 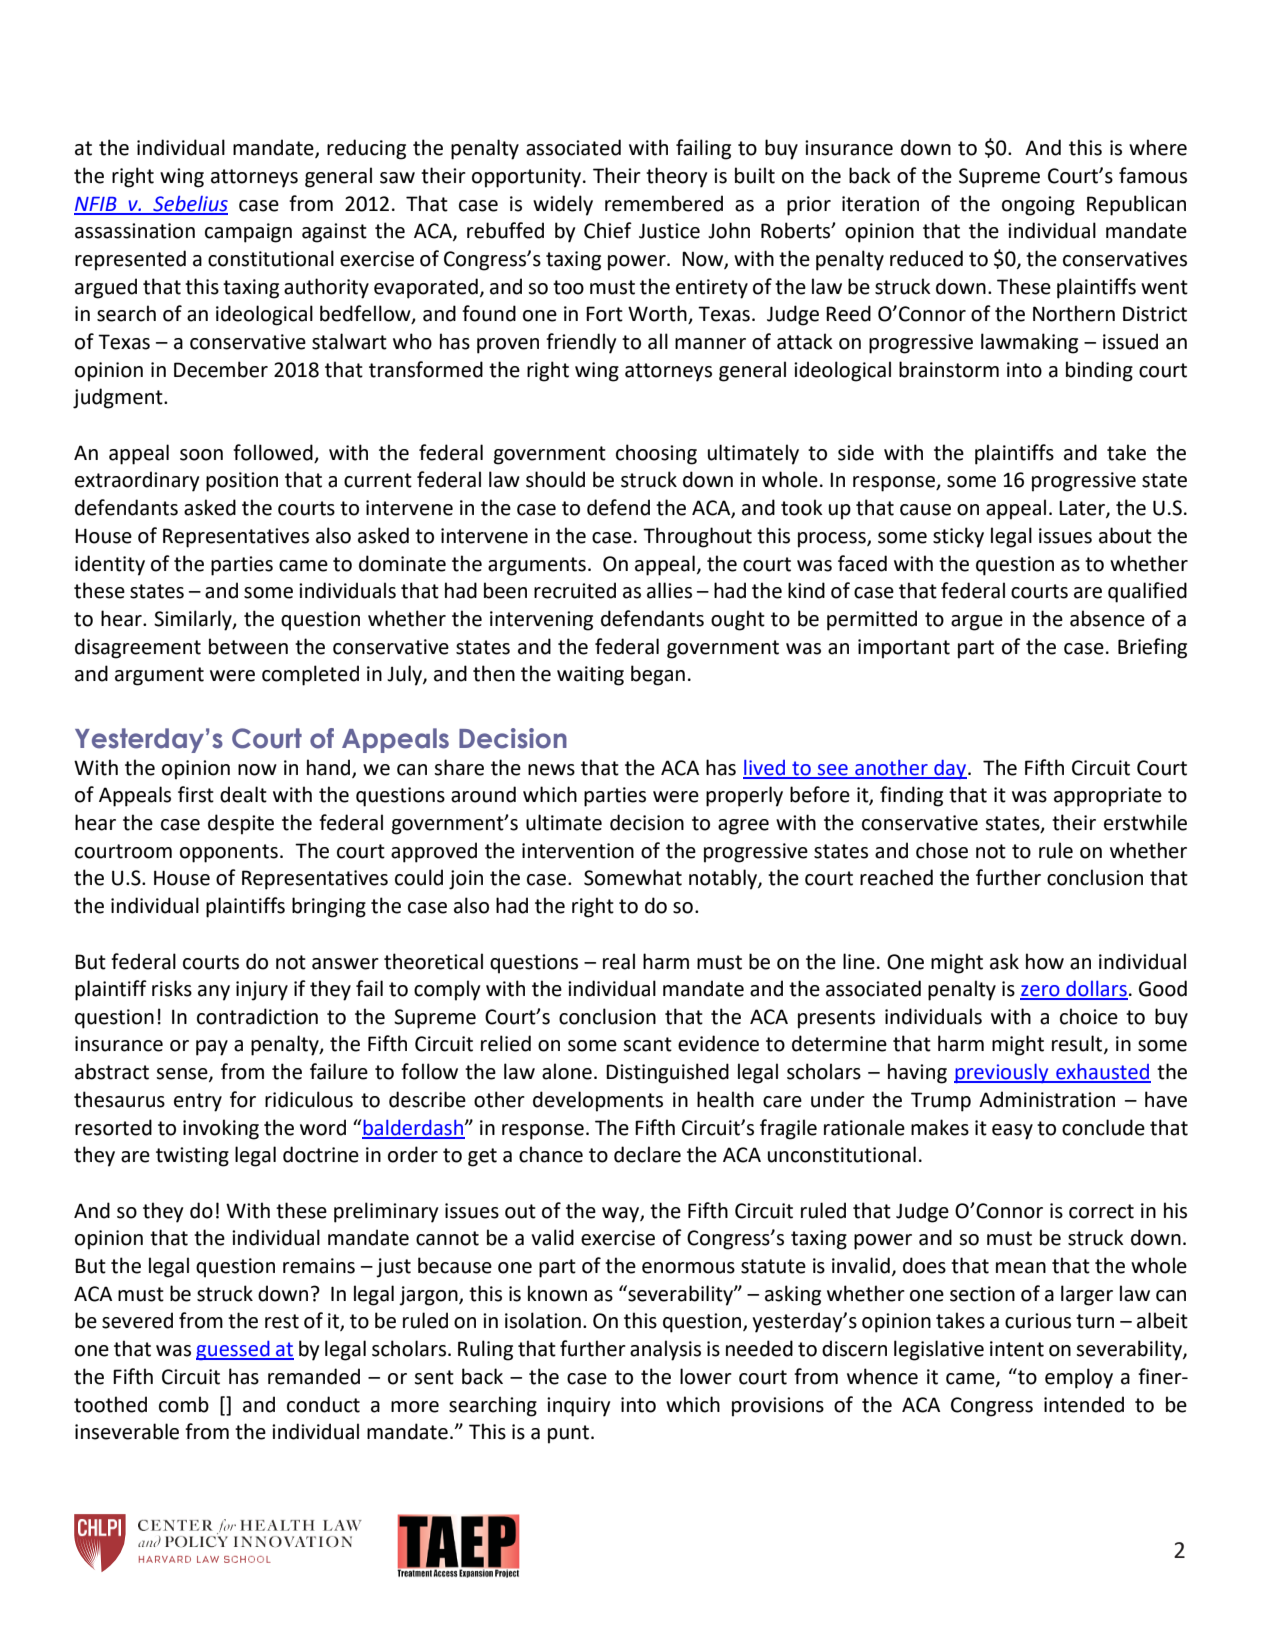 What do you see at coordinates (656, 454) in the image?
I see `choosing` at bounding box center [656, 454].
